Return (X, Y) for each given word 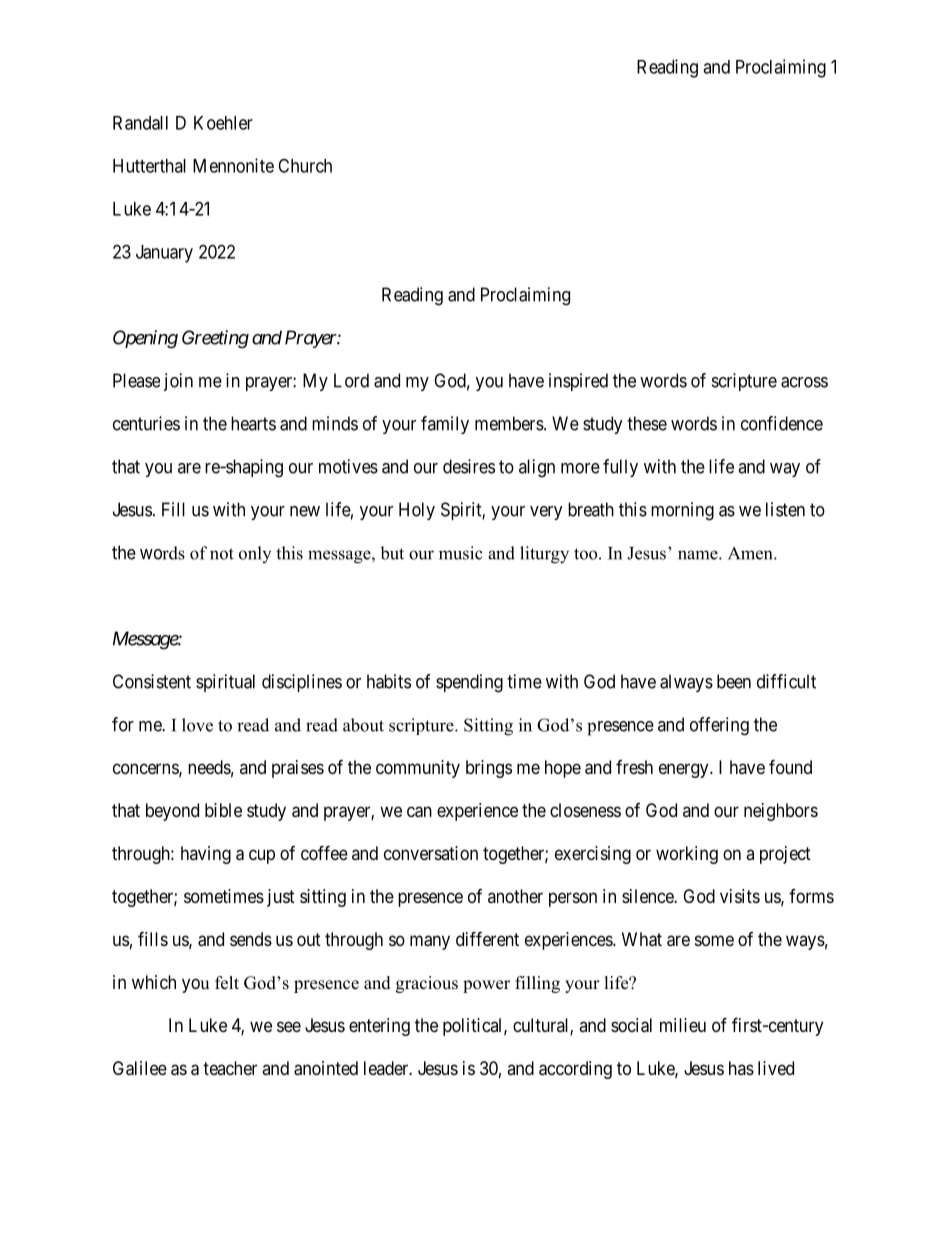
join (178, 382)
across (804, 382)
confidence (782, 423)
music (461, 553)
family (445, 425)
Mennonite (233, 165)
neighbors (781, 812)
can (419, 812)
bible (223, 810)
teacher (230, 1068)
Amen (751, 553)
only (255, 554)
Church (305, 165)
